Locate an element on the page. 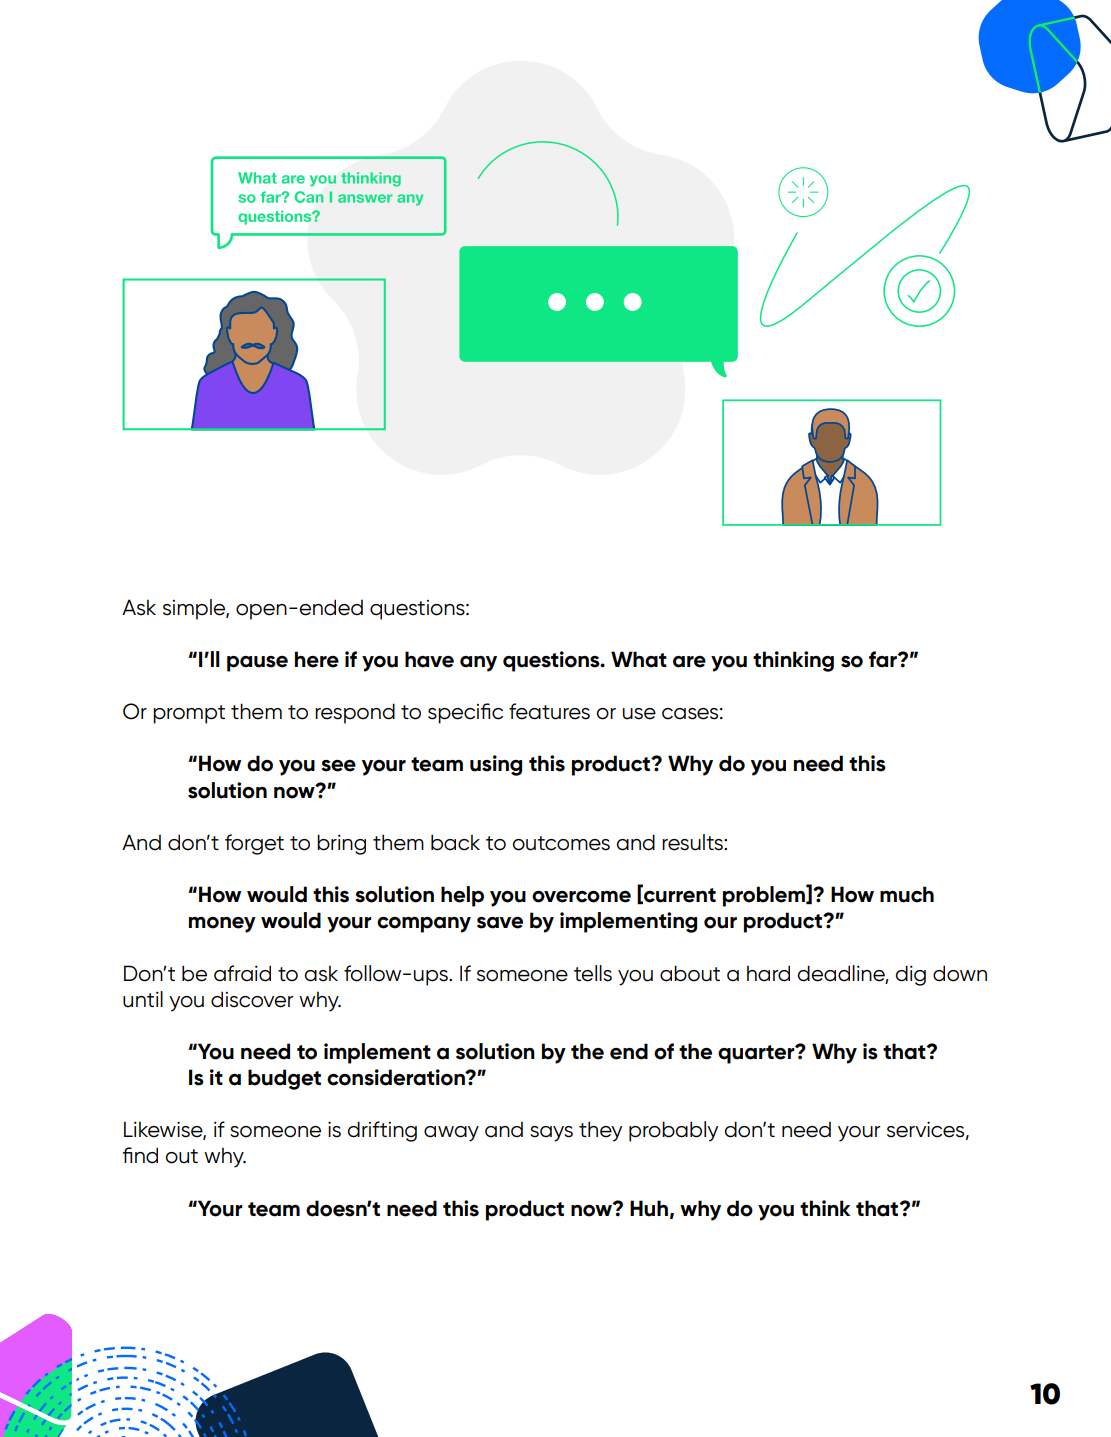 The width and height of the page is (1111, 1437). money is located at coordinates (222, 925).
